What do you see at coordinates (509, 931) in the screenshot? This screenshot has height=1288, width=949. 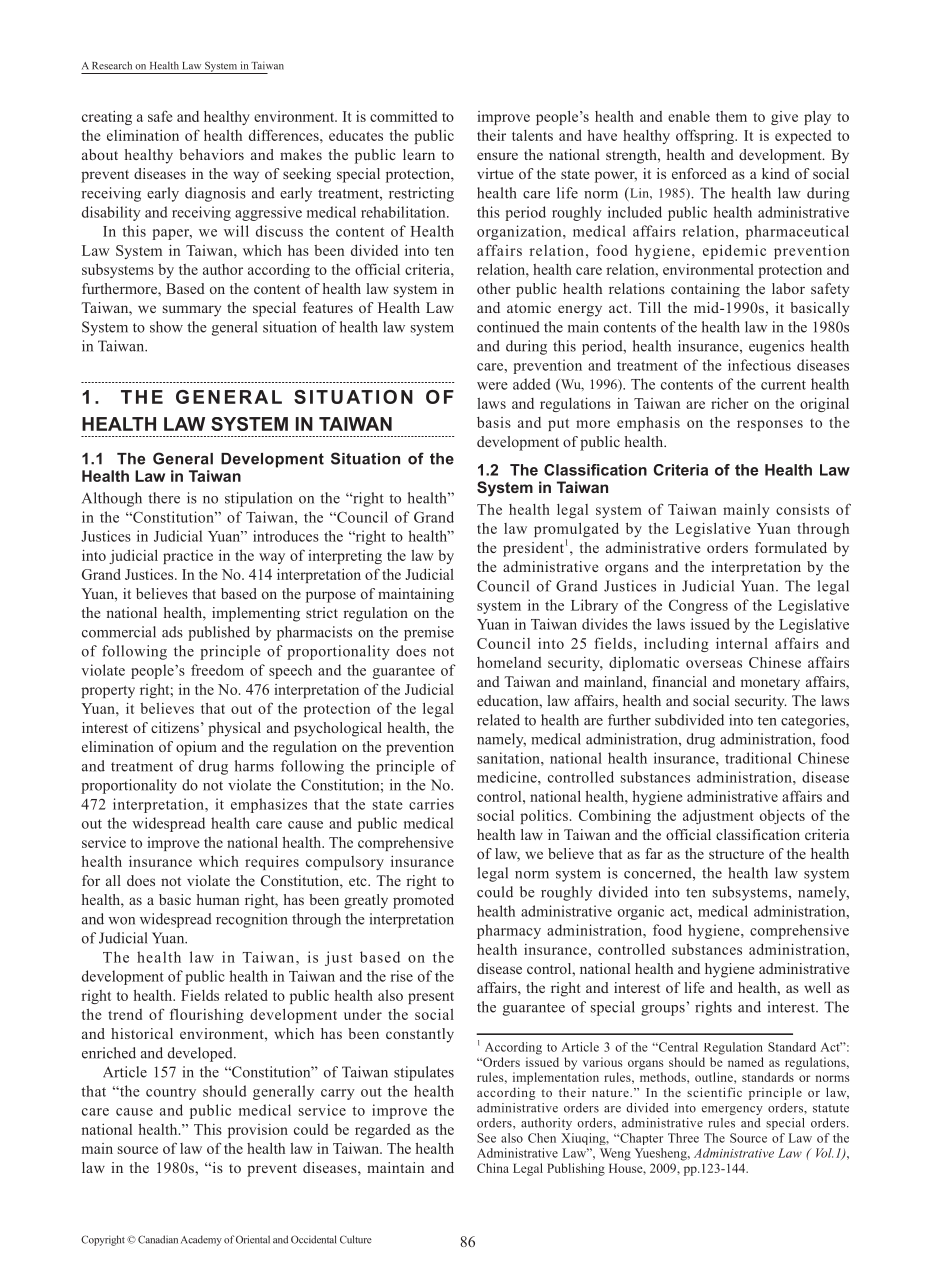 I see `pharmacy` at bounding box center [509, 931].
